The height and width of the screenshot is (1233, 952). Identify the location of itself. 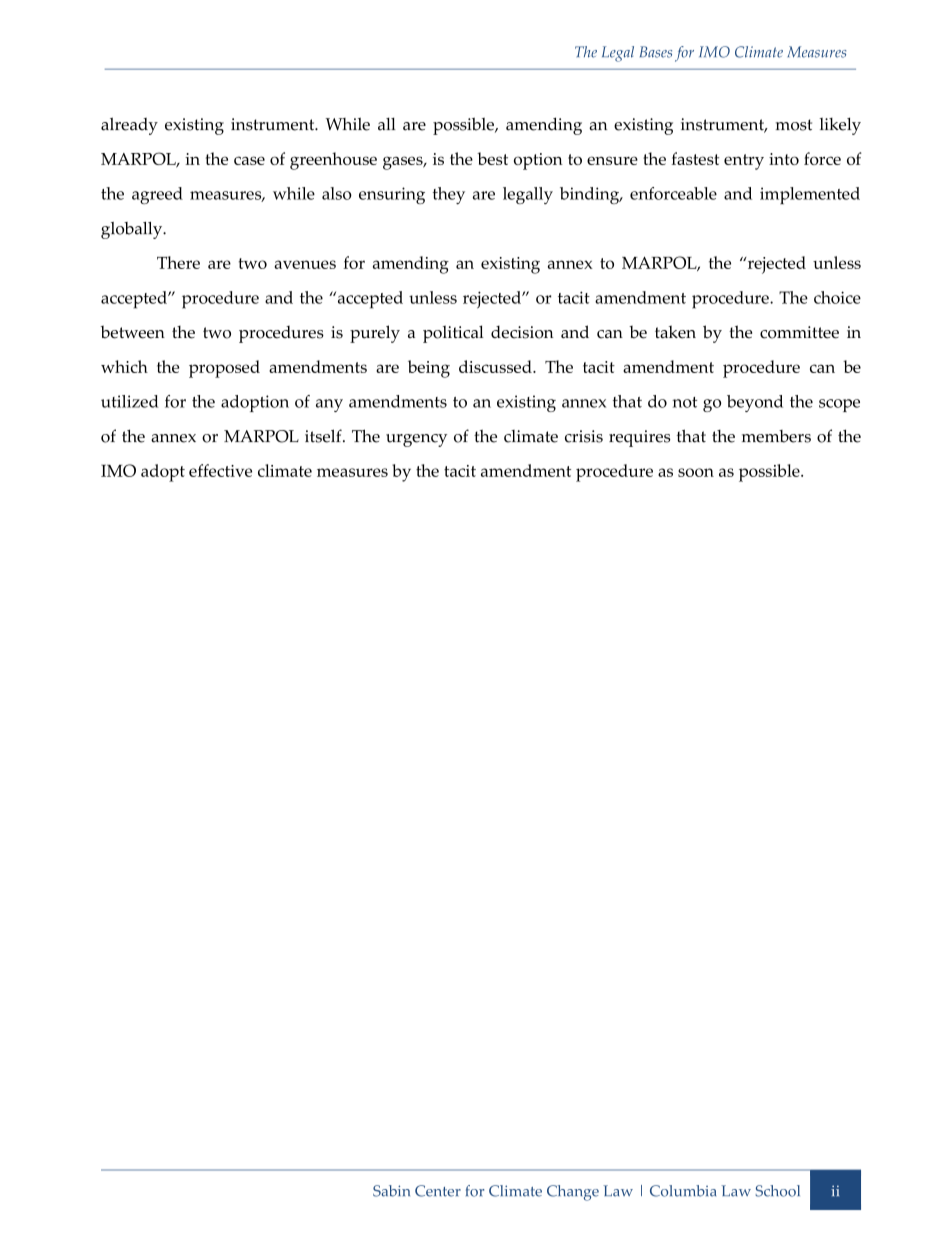
(324, 436).
